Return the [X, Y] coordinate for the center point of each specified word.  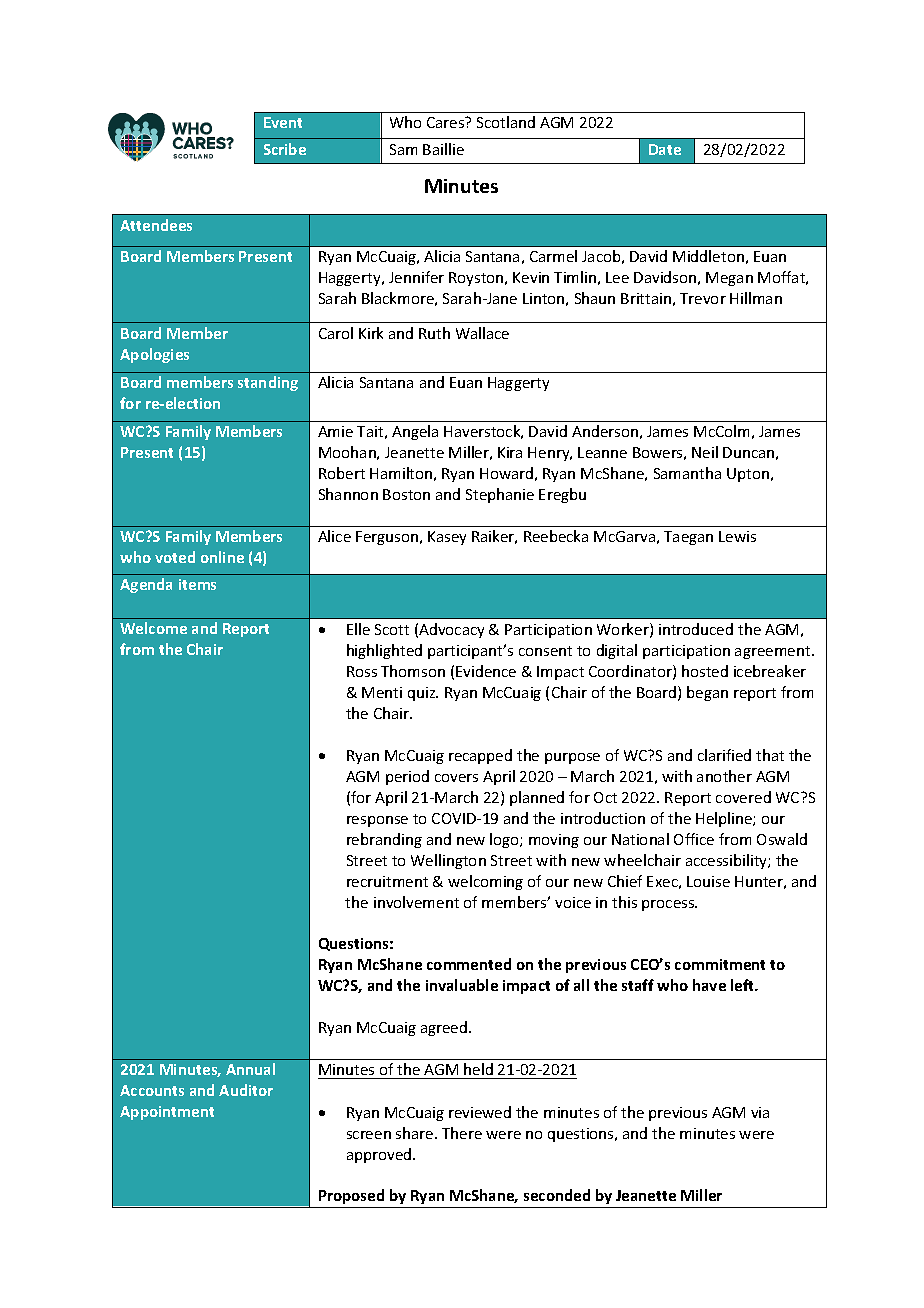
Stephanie [500, 495]
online [222, 557]
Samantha [687, 473]
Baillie [443, 149]
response [377, 821]
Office [694, 839]
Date [665, 149]
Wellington [448, 861]
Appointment [167, 1113]
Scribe [285, 149]
